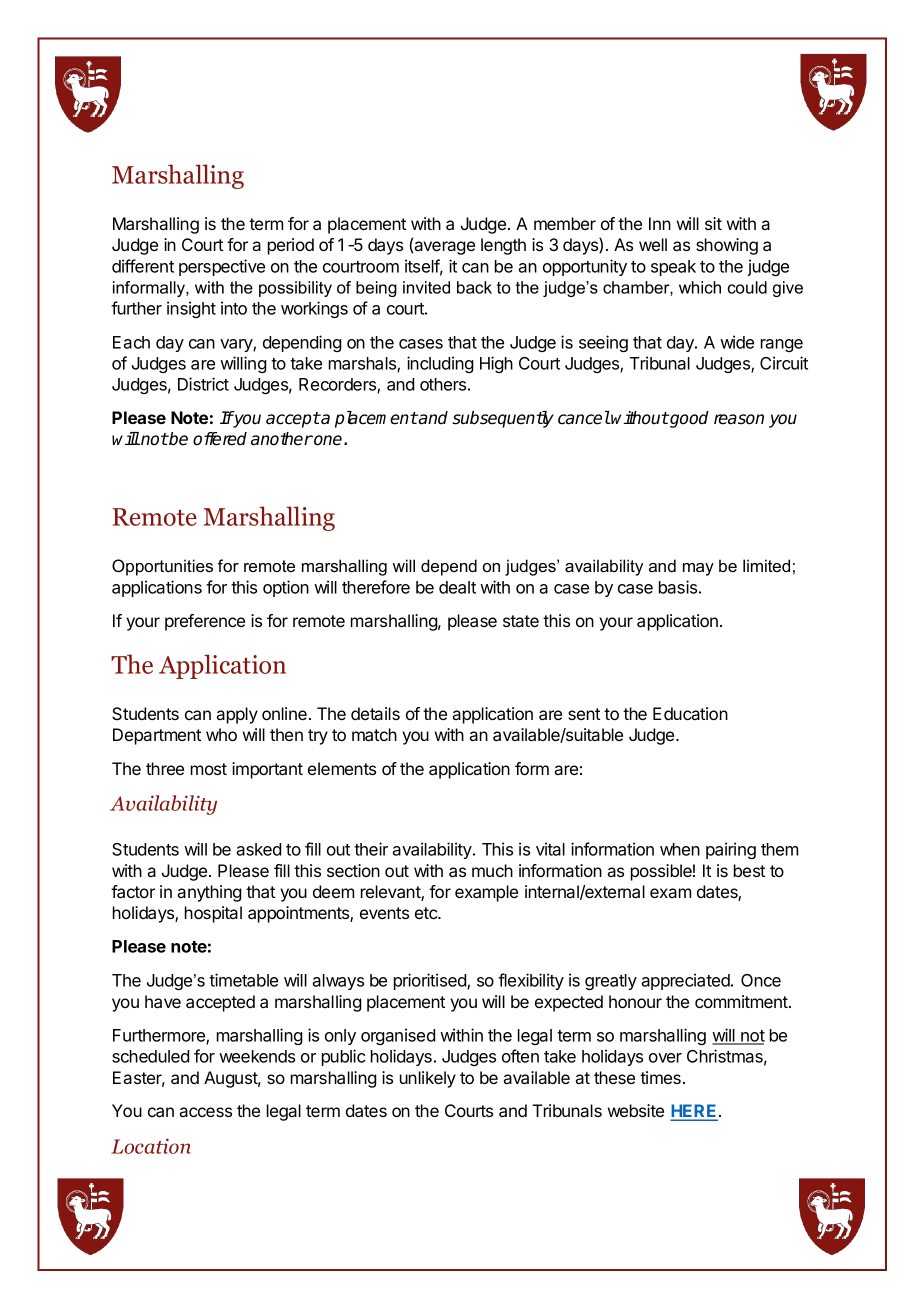 The width and height of the page is (924, 1308). What do you see at coordinates (727, 246) in the page?
I see `showing` at bounding box center [727, 246].
